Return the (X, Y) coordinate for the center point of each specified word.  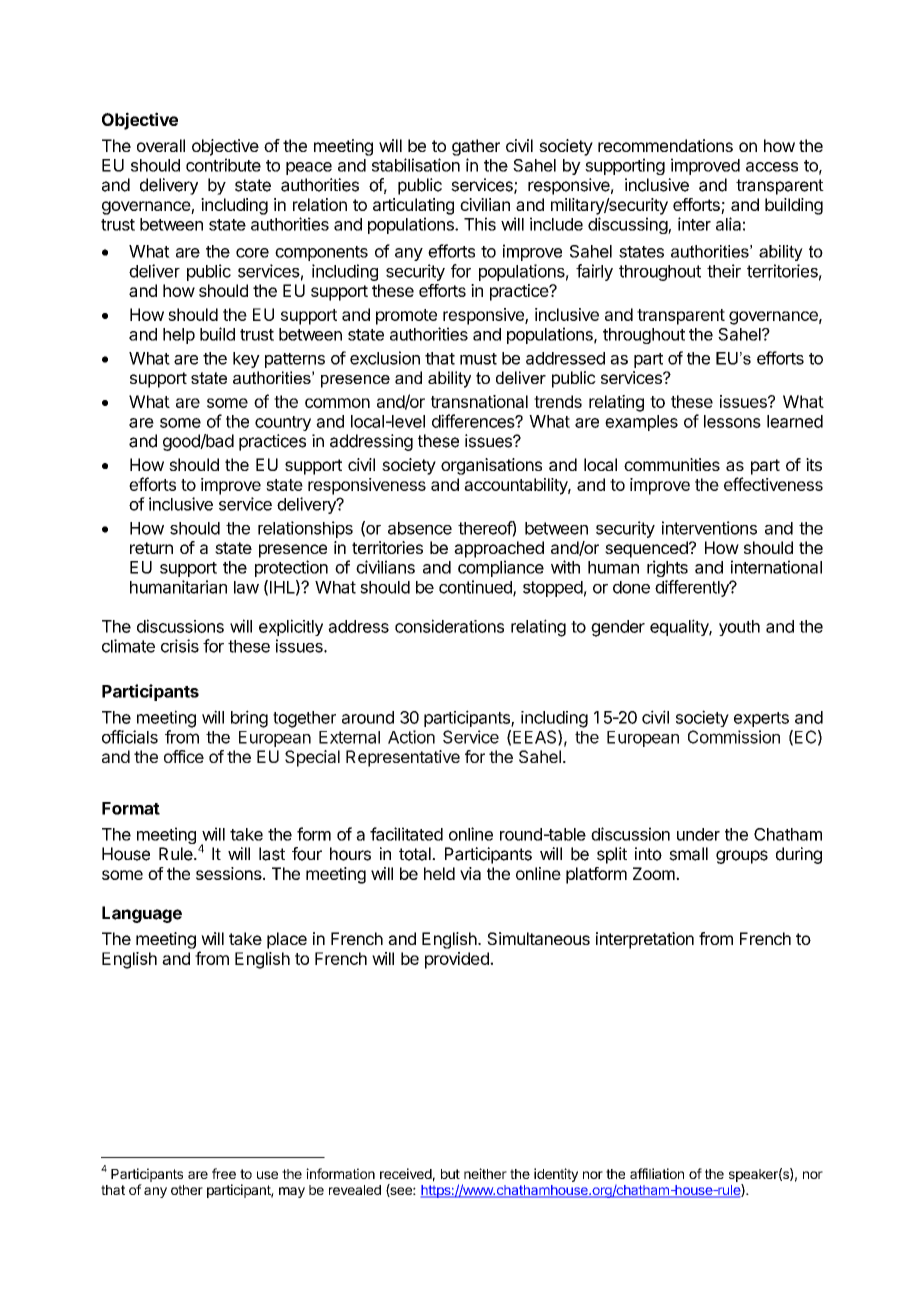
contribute (223, 165)
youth (739, 628)
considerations (449, 626)
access (772, 167)
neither (485, 1173)
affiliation (657, 1173)
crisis (180, 646)
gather (476, 147)
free (224, 1173)
